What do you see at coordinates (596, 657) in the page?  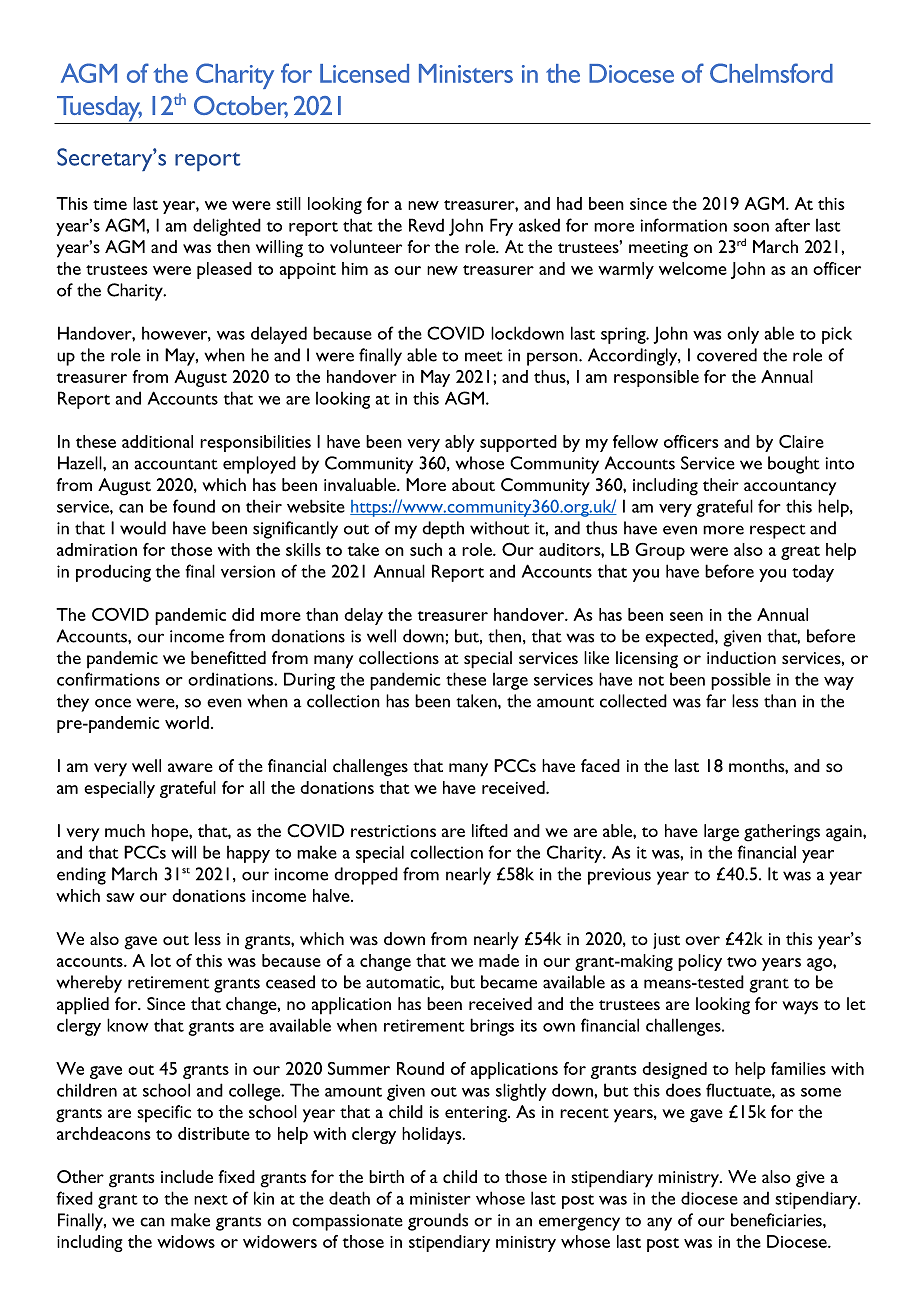 I see `like` at bounding box center [596, 657].
